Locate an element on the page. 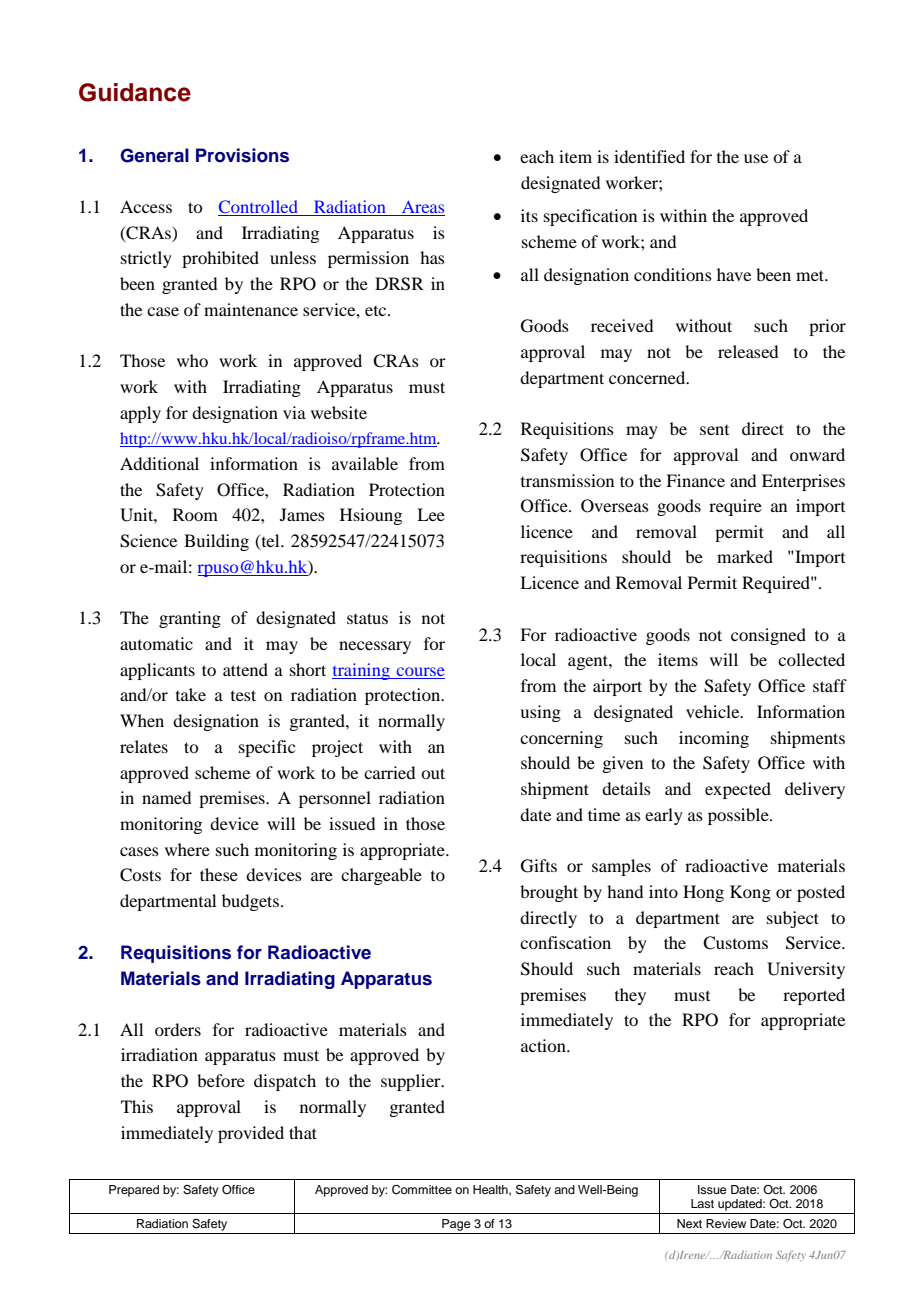 This page has height=1307, width=924. Gifts is located at coordinates (539, 866).
